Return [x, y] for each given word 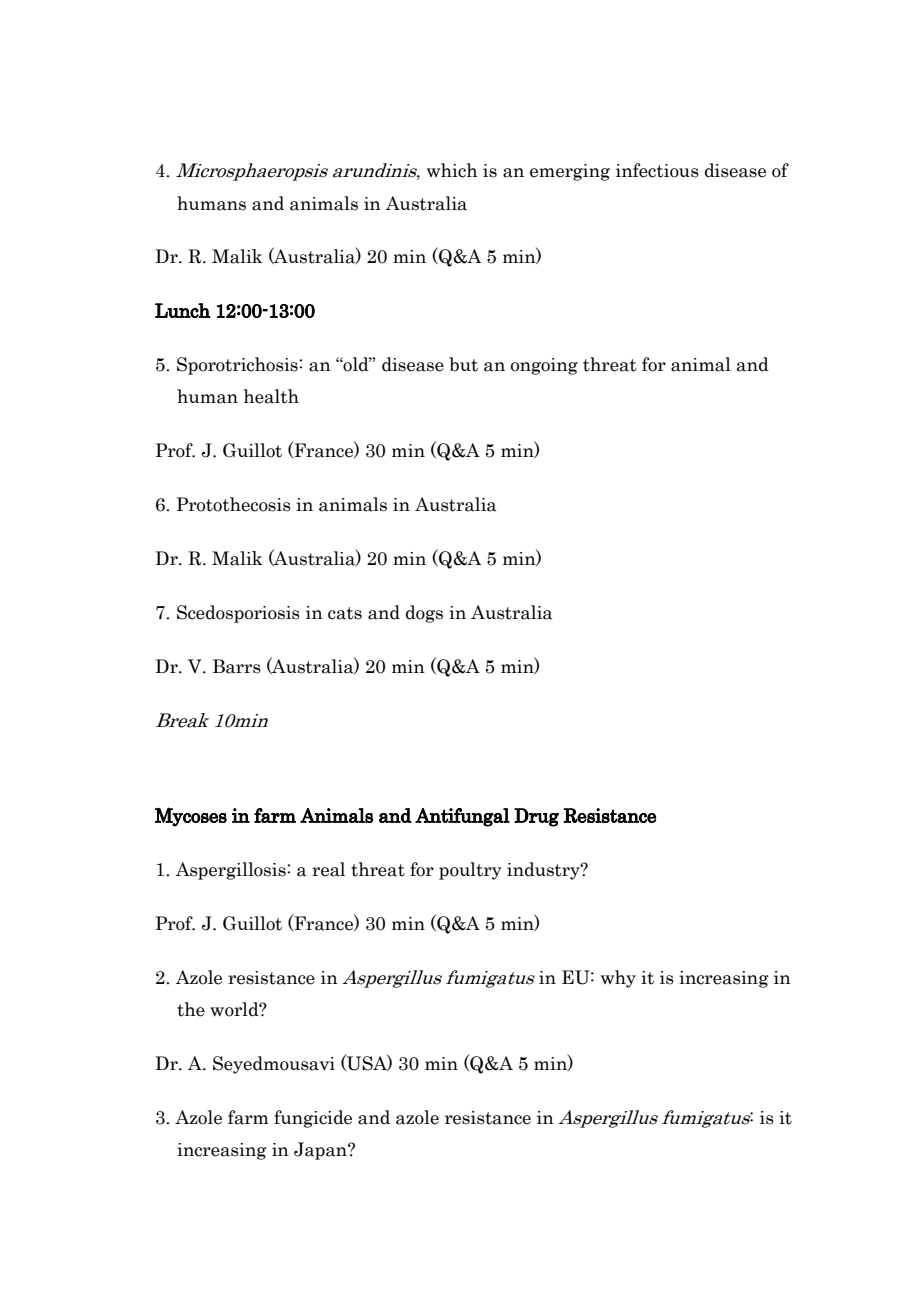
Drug [536, 817]
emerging [570, 172]
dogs [424, 614]
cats [345, 613]
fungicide [313, 1119]
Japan [321, 1151]
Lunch [182, 310]
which [452, 170]
